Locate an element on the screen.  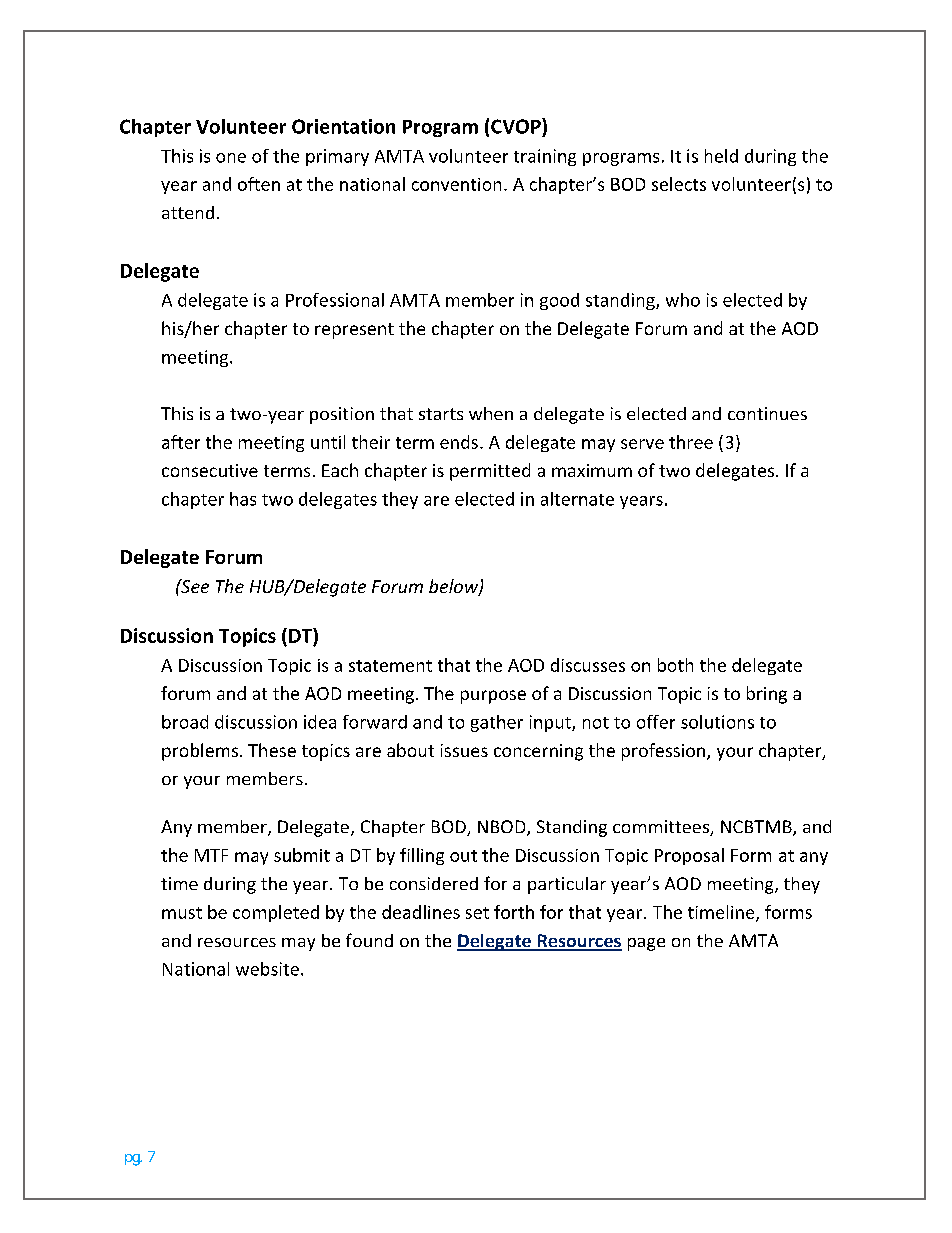
convention is located at coordinates (456, 184).
